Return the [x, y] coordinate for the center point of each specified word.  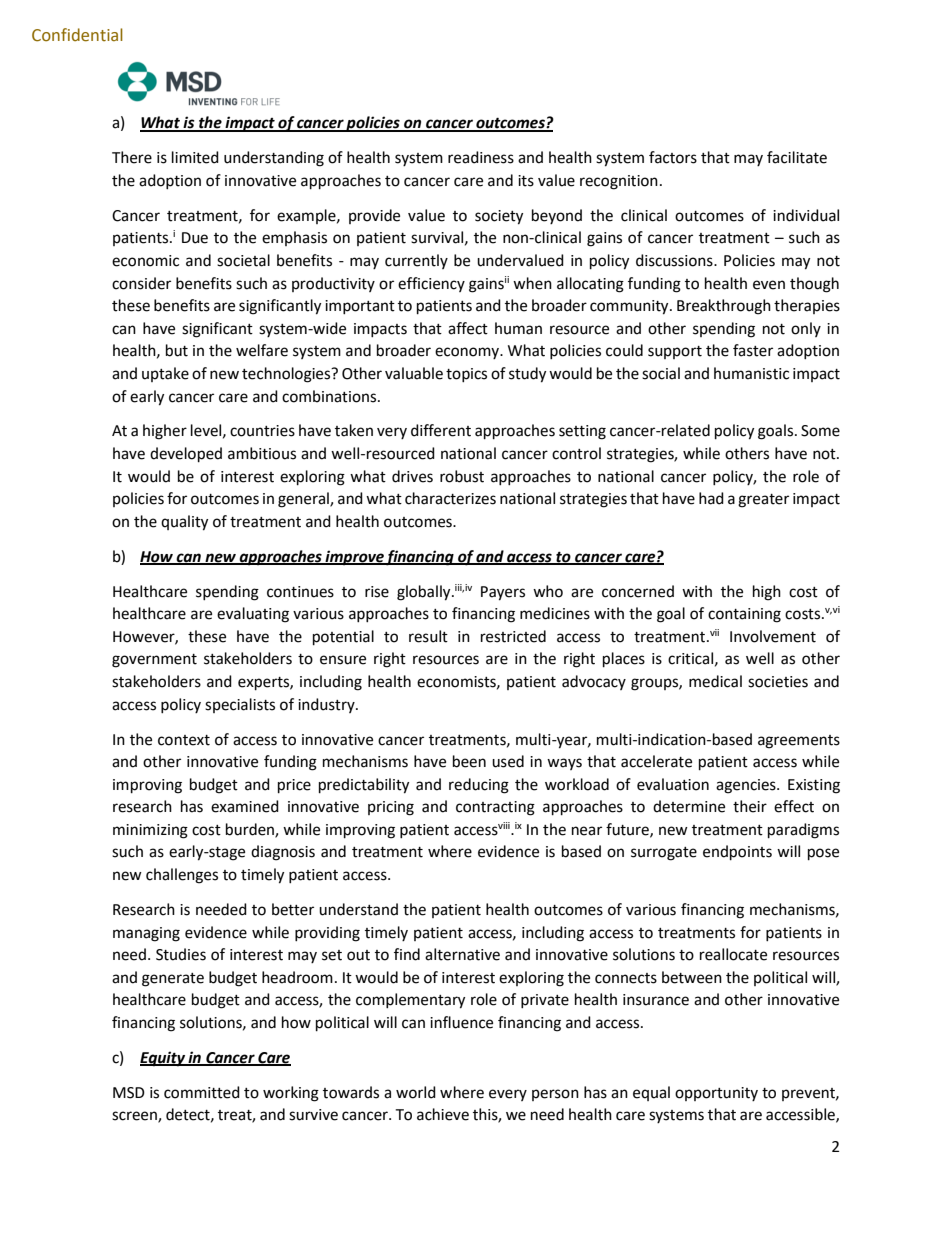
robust [462, 476]
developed [186, 455]
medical [715, 681]
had [711, 498]
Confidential [77, 35]
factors [673, 157]
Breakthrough [724, 307]
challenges [182, 876]
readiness [481, 157]
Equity [163, 1059]
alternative [462, 954]
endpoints [737, 853]
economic [145, 261]
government [154, 661]
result [428, 636]
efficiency [431, 284]
